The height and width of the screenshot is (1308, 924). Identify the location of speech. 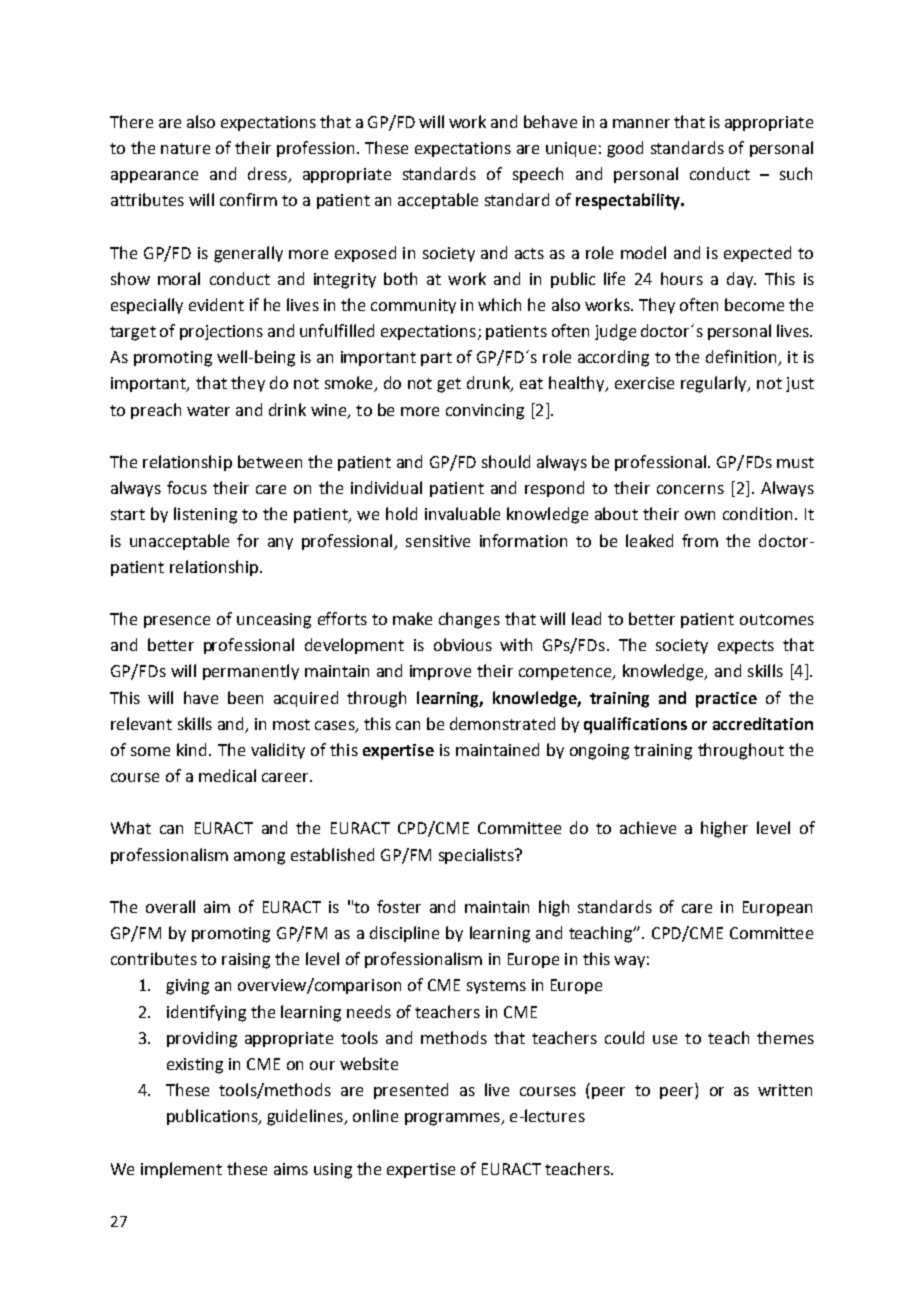
(538, 175).
